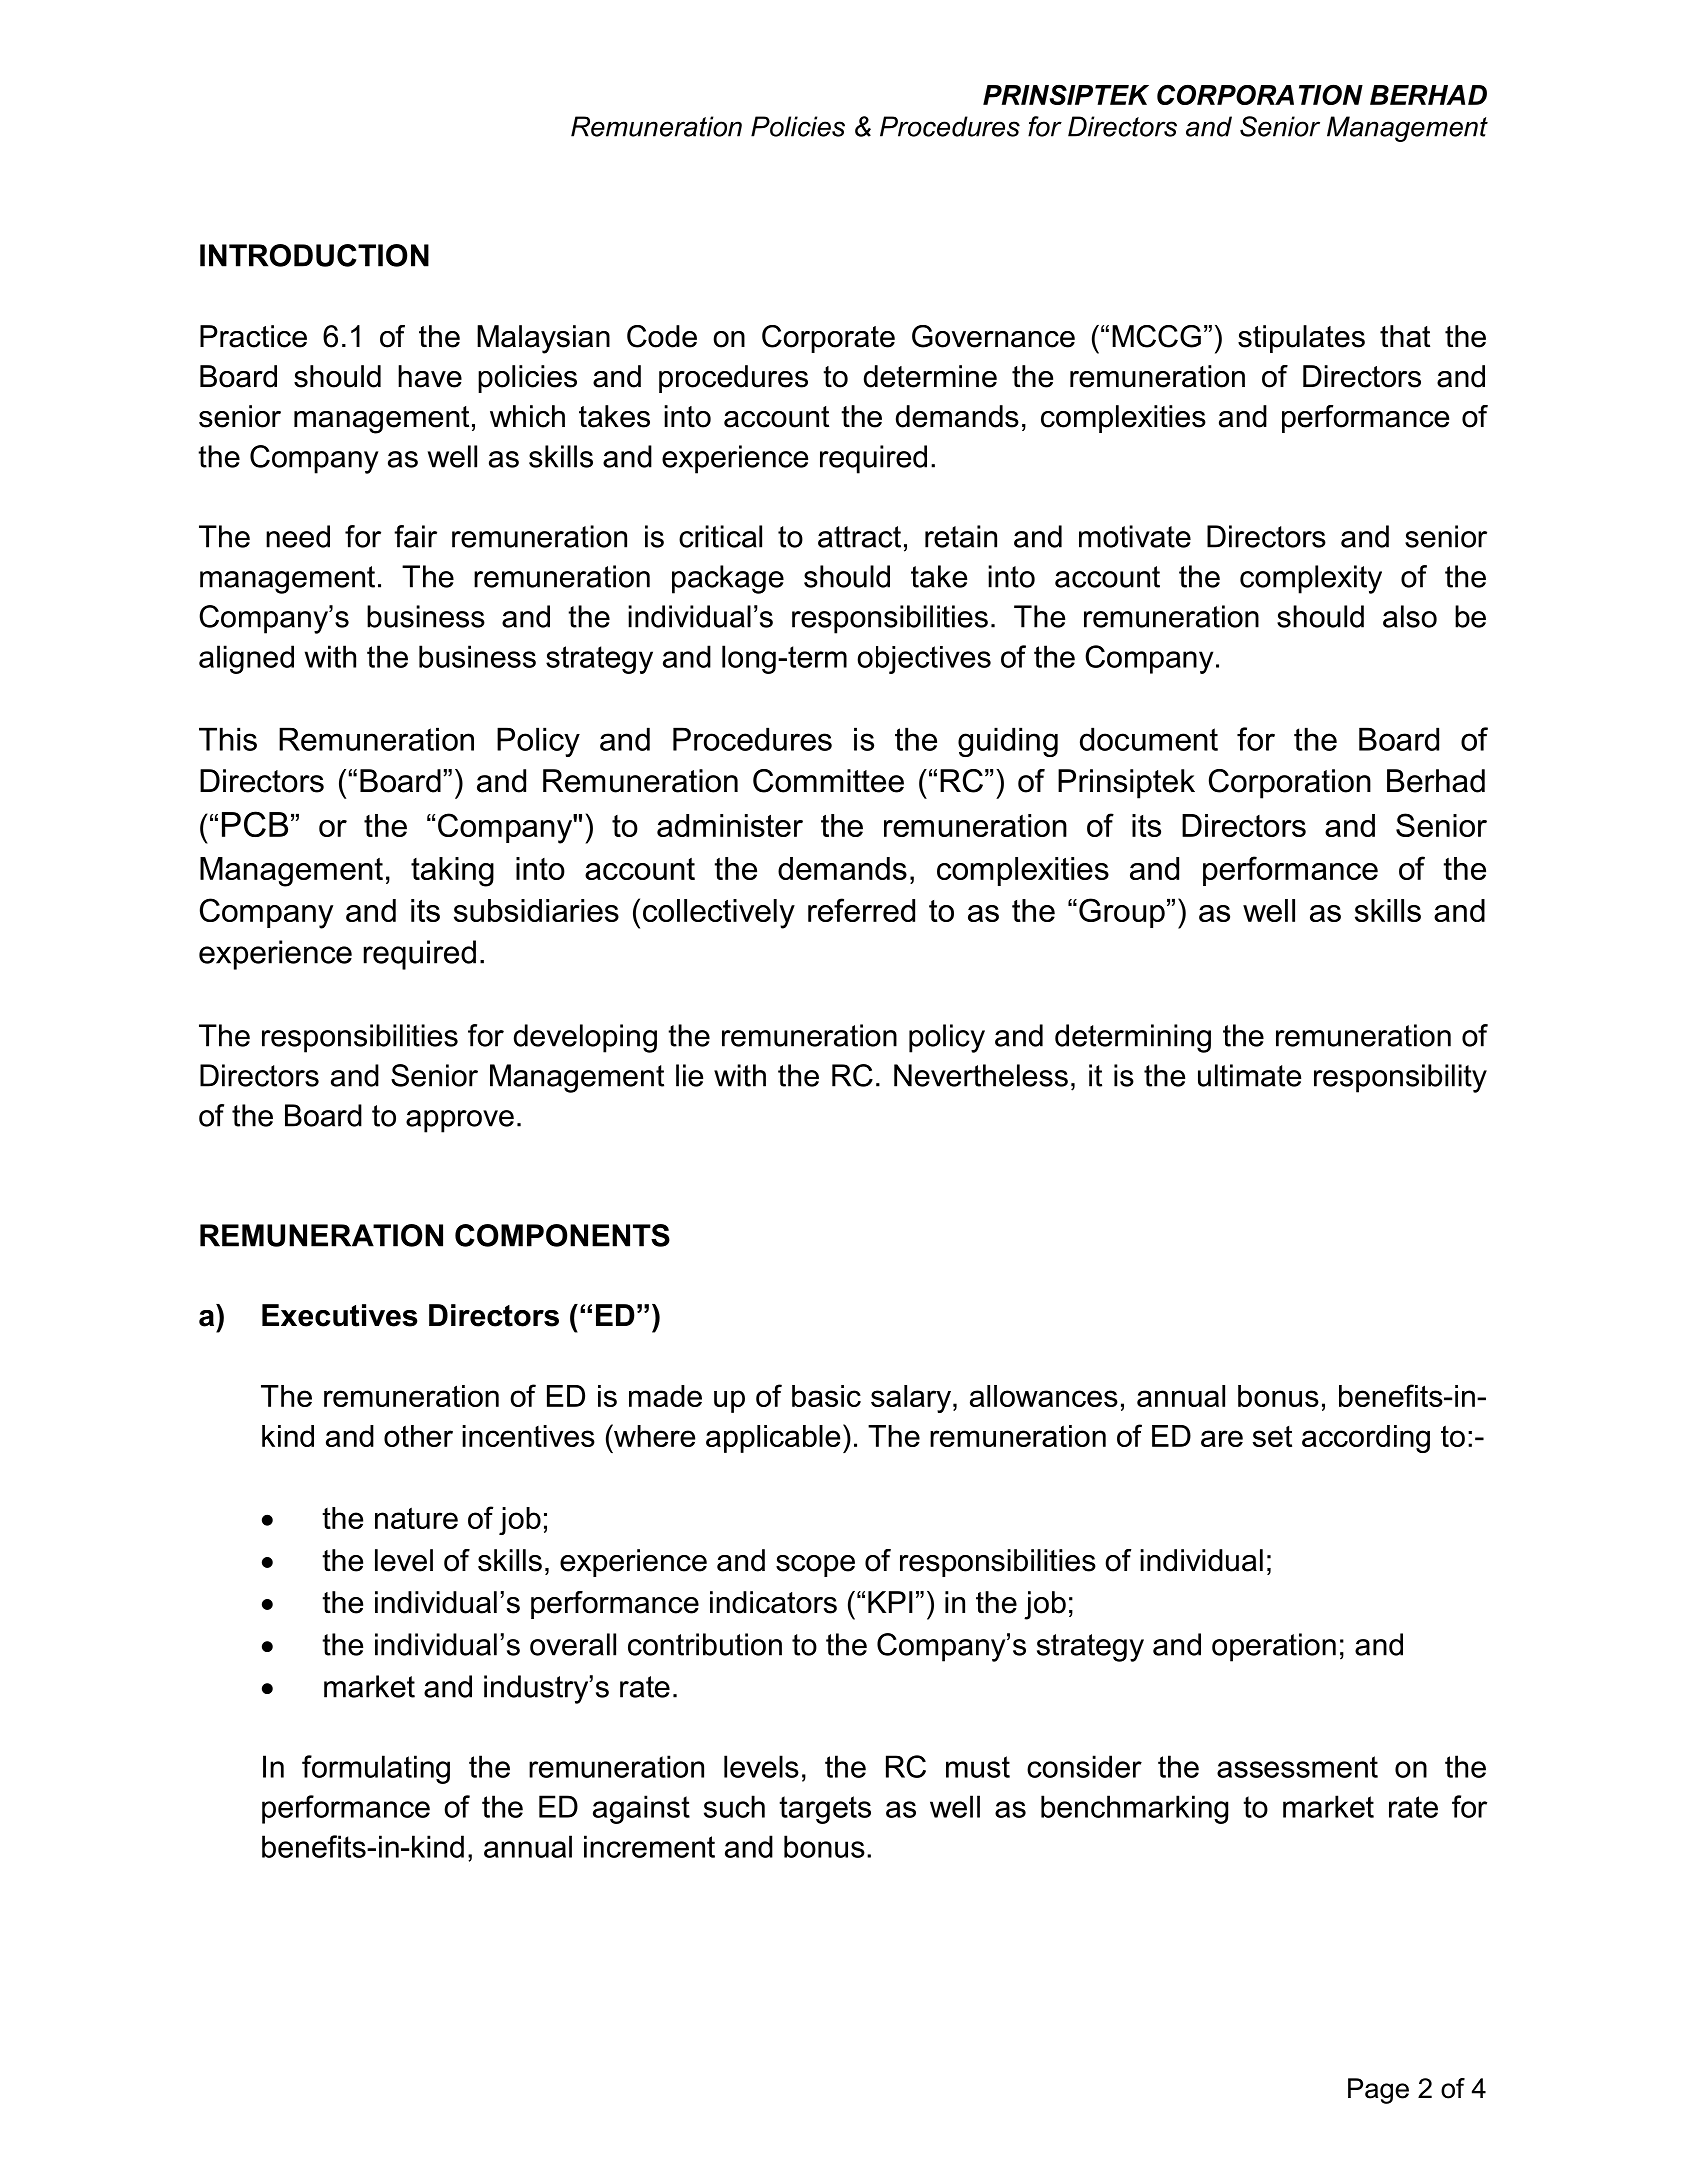 This screenshot has height=2181, width=1685. What do you see at coordinates (924, 660) in the screenshot?
I see `objectives` at bounding box center [924, 660].
